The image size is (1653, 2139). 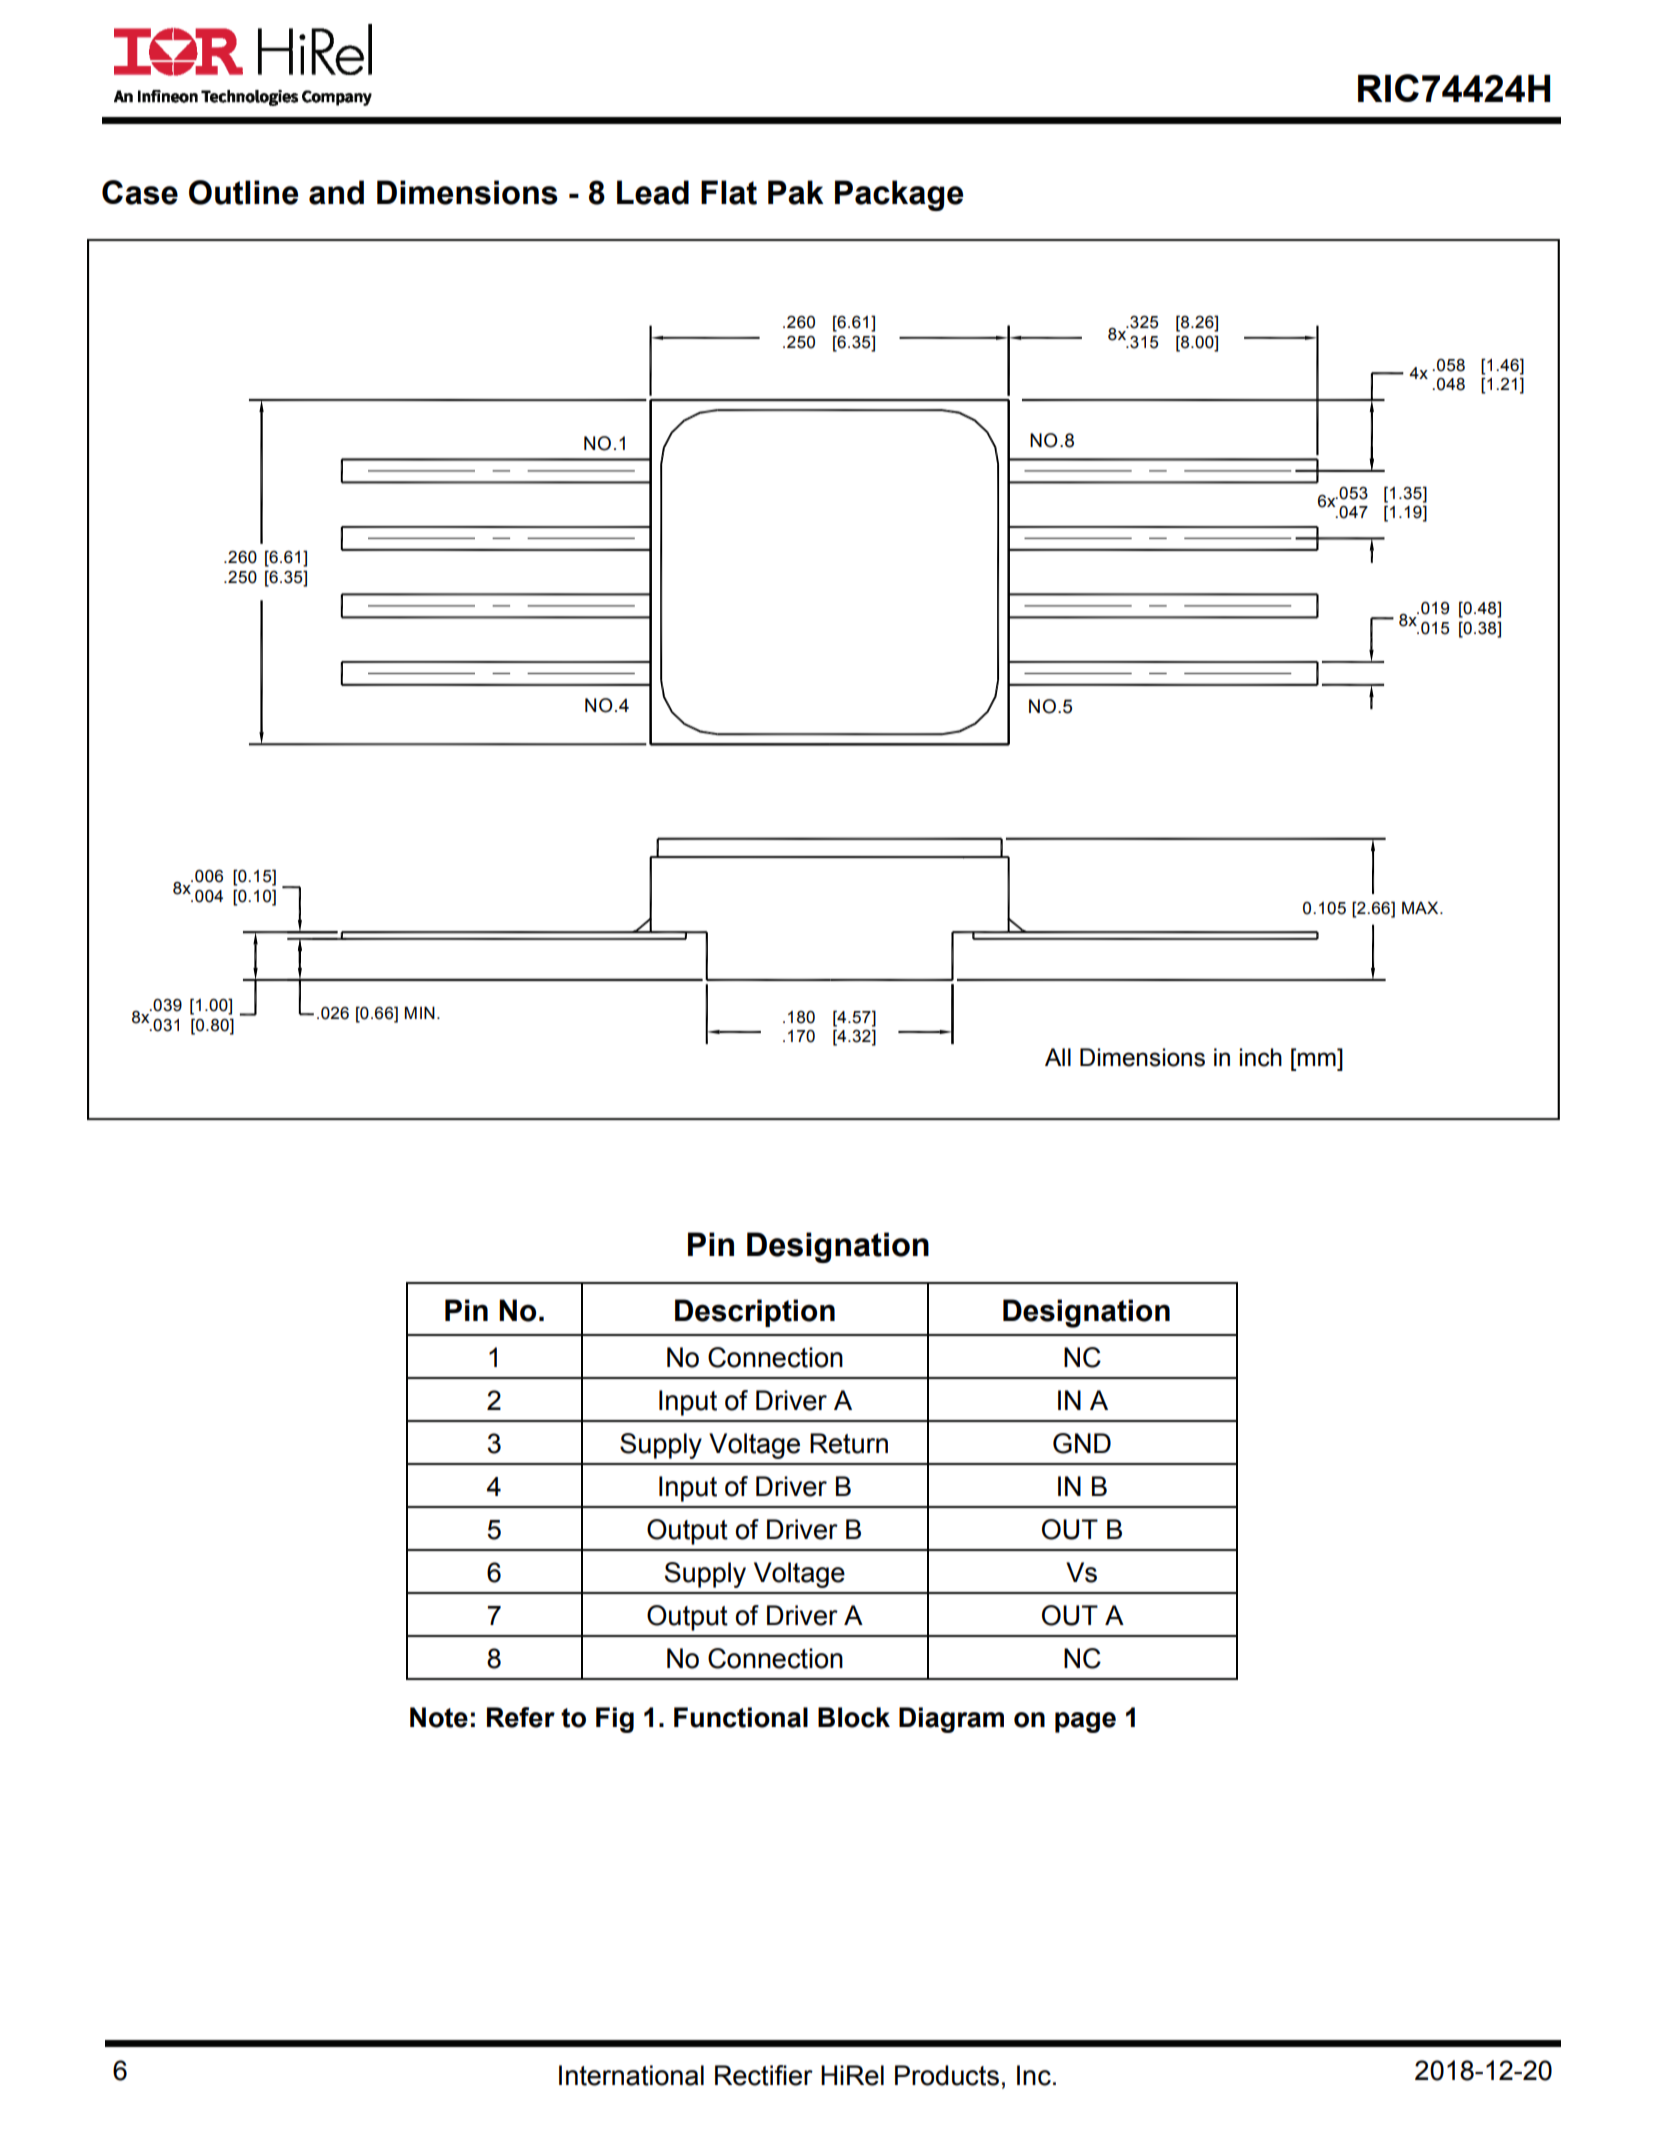 I want to click on Pak, so click(x=796, y=192).
